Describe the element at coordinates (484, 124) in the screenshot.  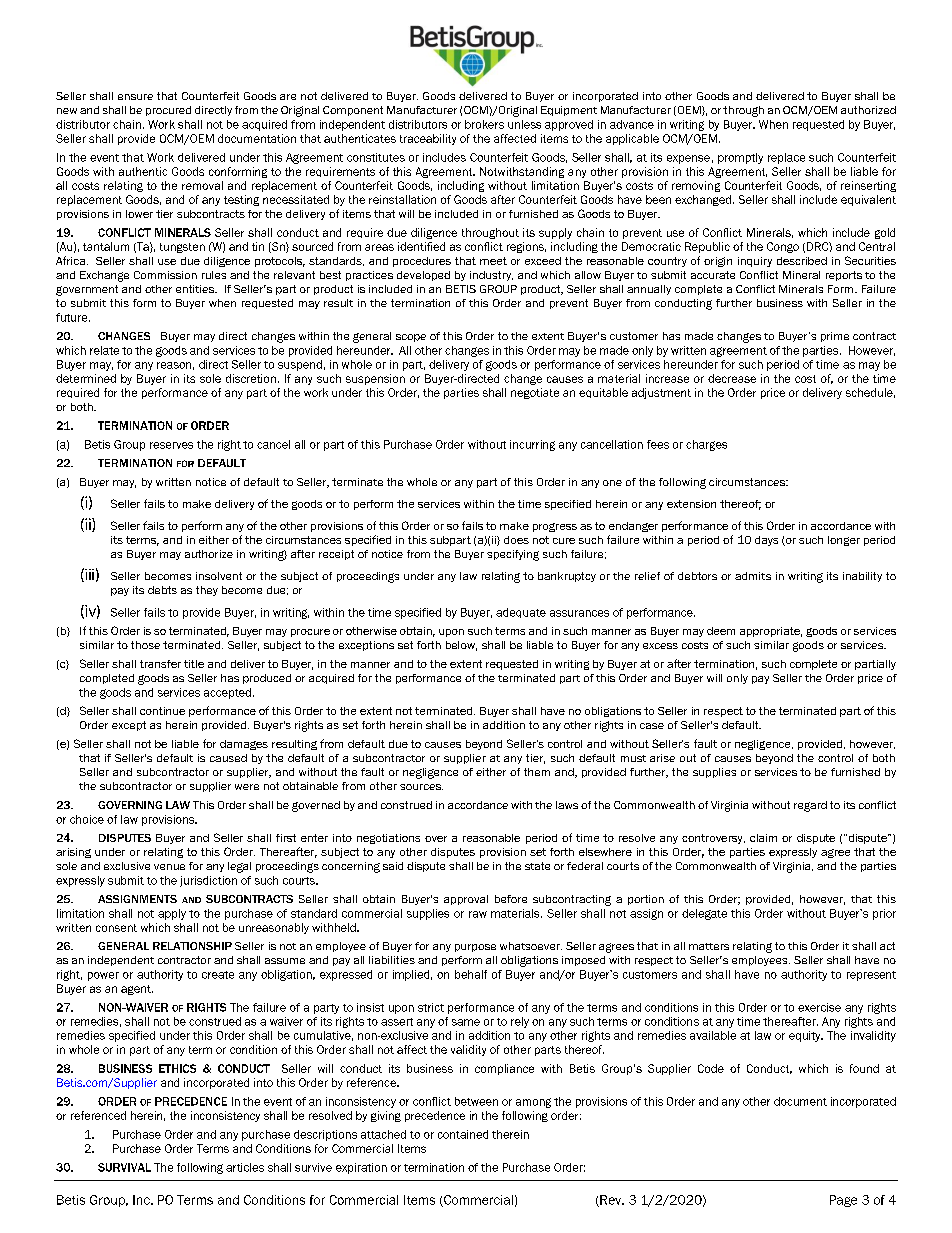
I see `brokers` at that location.
